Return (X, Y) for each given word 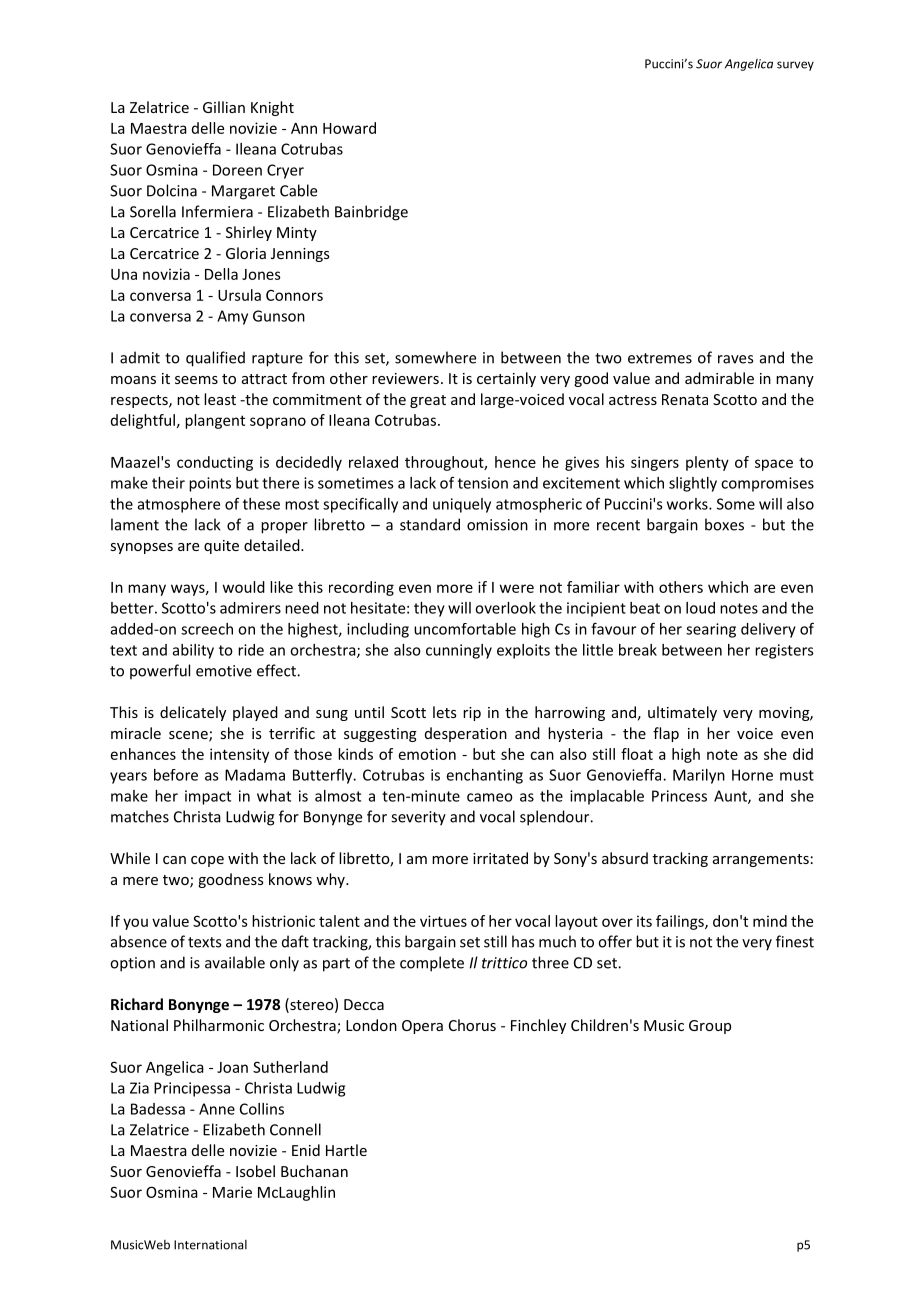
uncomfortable (465, 629)
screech (207, 629)
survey (795, 66)
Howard (349, 128)
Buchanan (314, 1171)
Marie (232, 1192)
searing (711, 630)
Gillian (224, 107)
